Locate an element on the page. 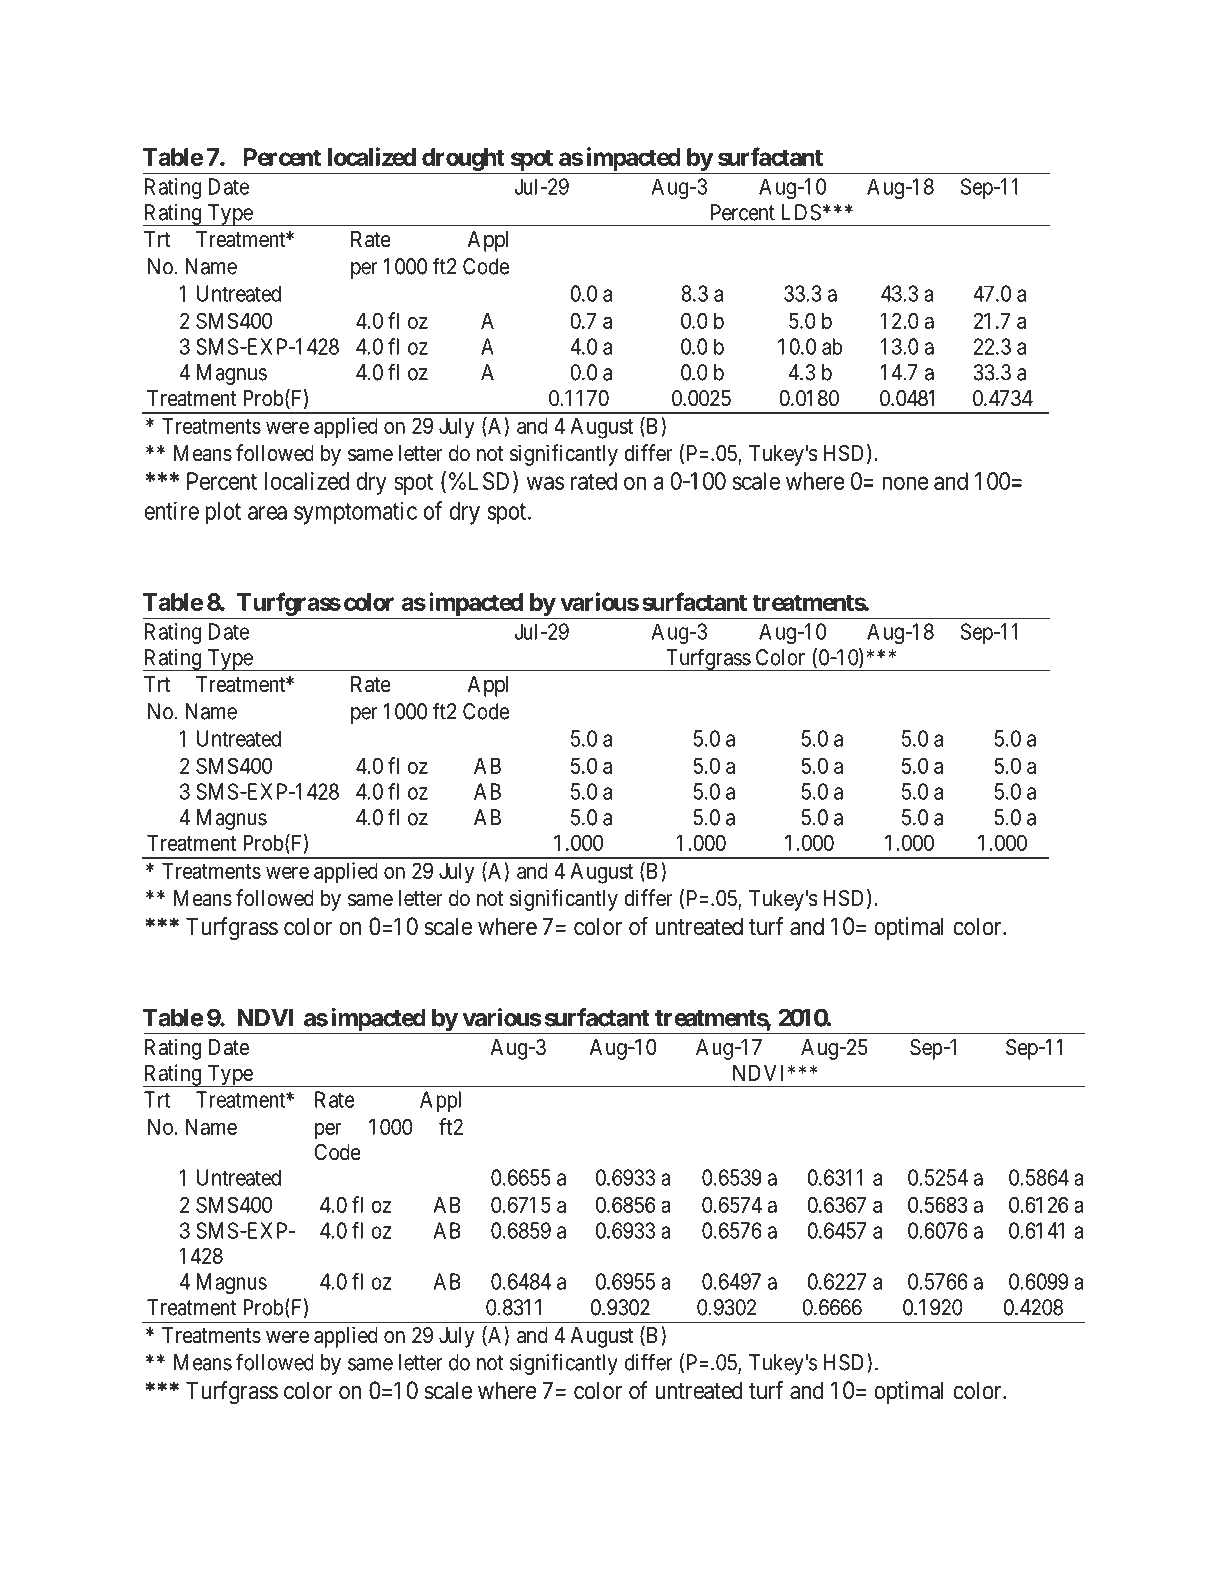  none is located at coordinates (905, 483).
